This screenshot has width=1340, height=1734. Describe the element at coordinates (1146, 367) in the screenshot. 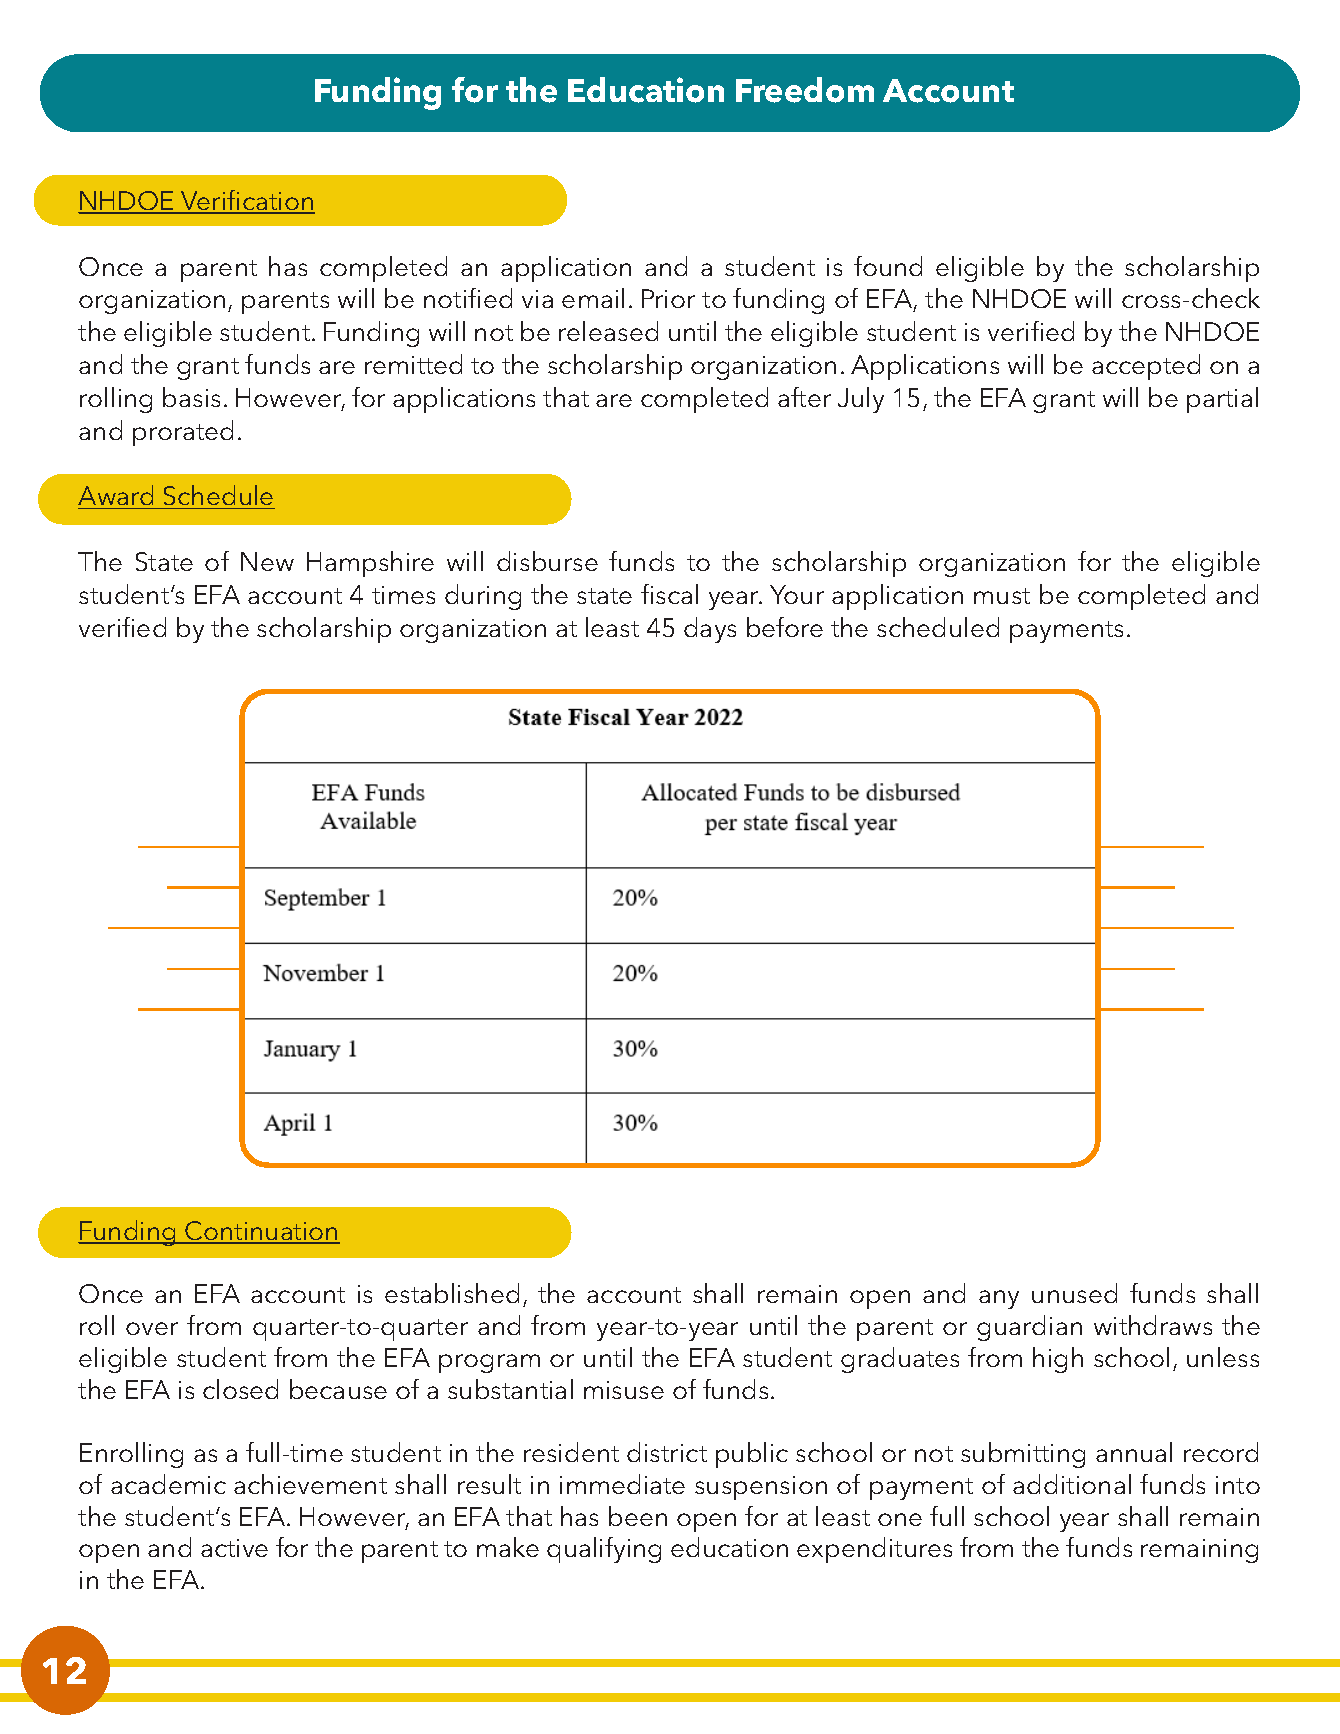

I see `accepted` at that location.
